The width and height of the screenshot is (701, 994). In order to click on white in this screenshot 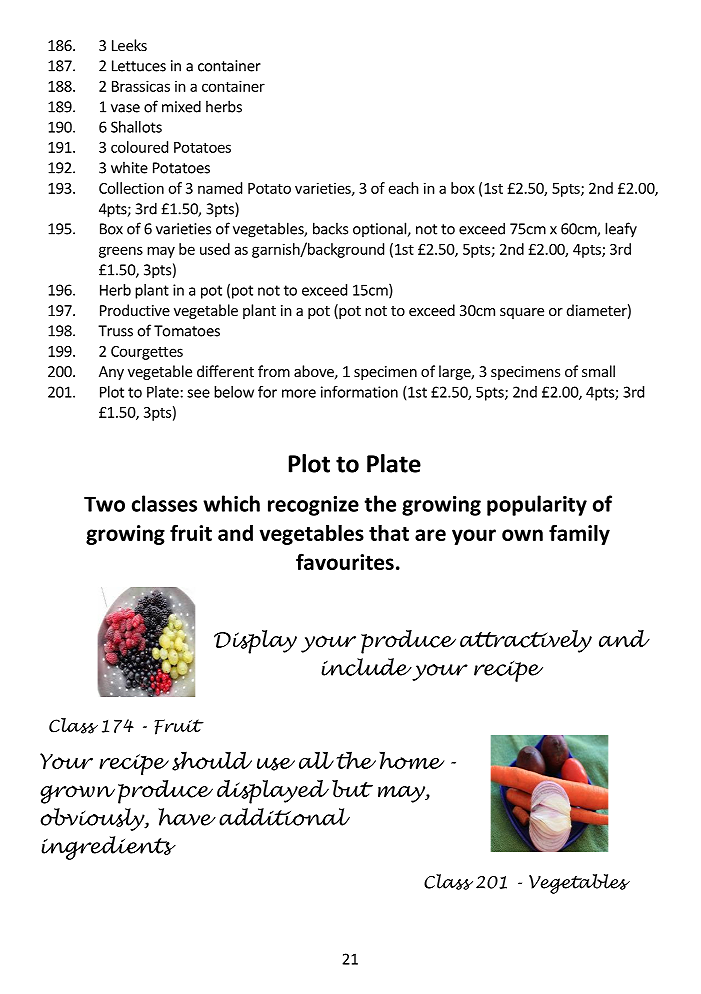, I will do `click(129, 167)`.
